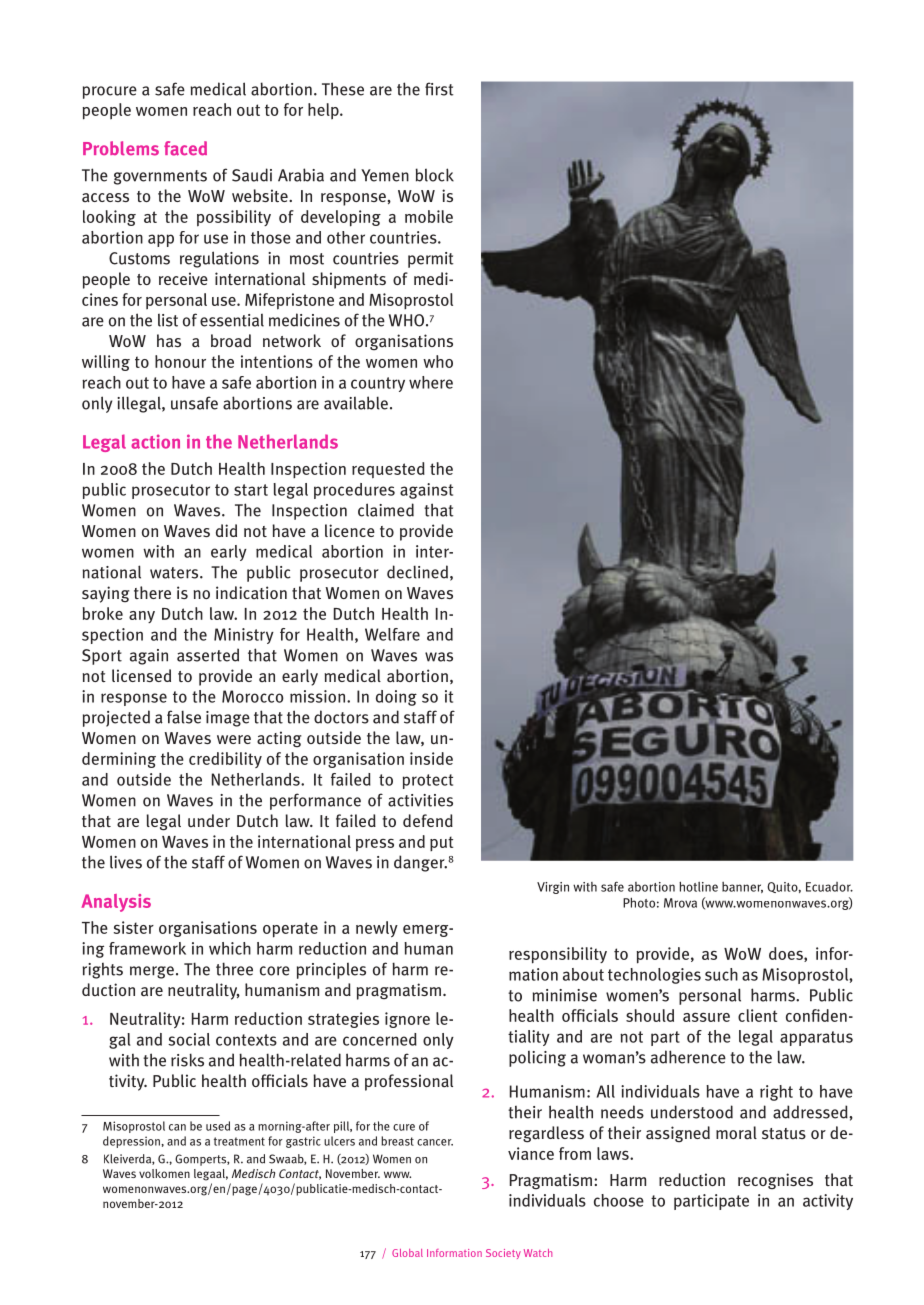 Image resolution: width=924 pixels, height=1305 pixels. Describe the element at coordinates (439, 89) in the screenshot. I see `first` at that location.
